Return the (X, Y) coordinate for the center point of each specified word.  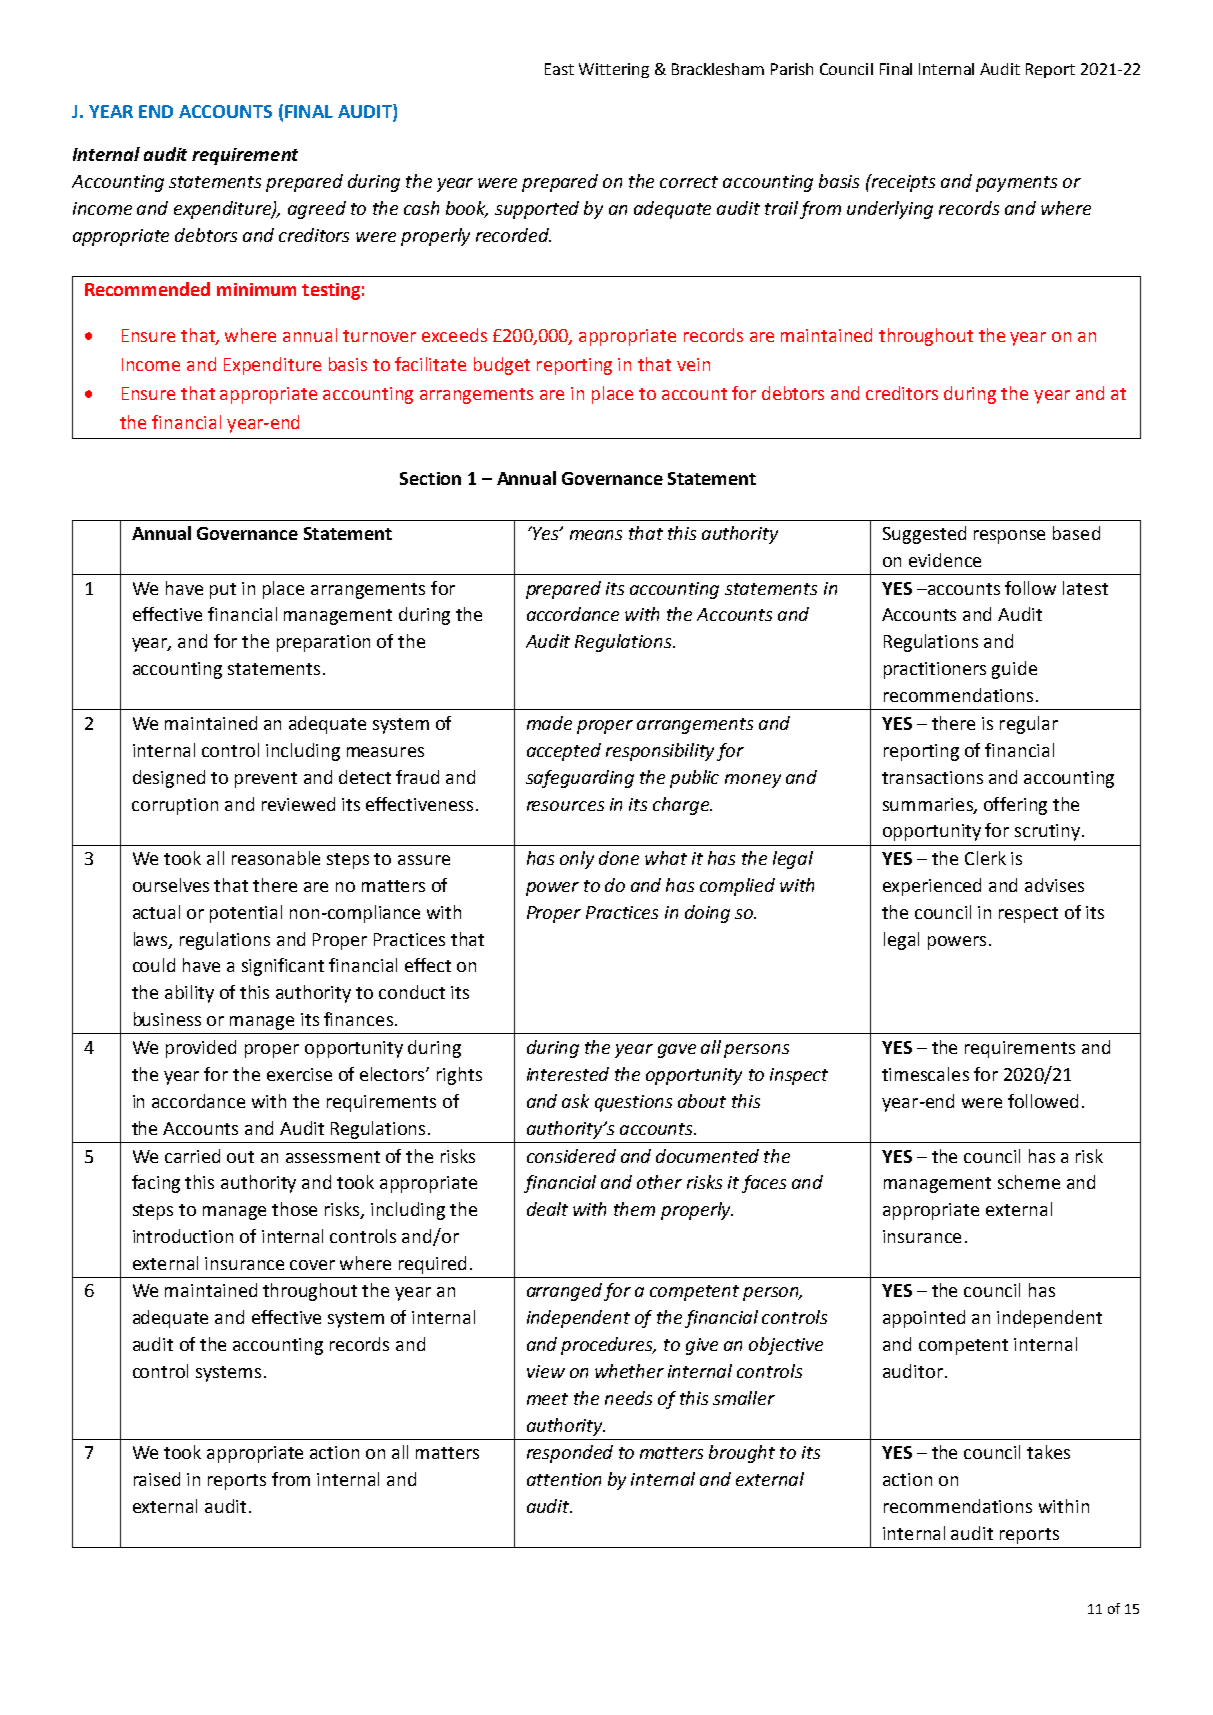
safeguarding (580, 779)
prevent (266, 780)
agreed (317, 210)
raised (157, 1479)
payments (1016, 184)
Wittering (614, 70)
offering (1015, 806)
